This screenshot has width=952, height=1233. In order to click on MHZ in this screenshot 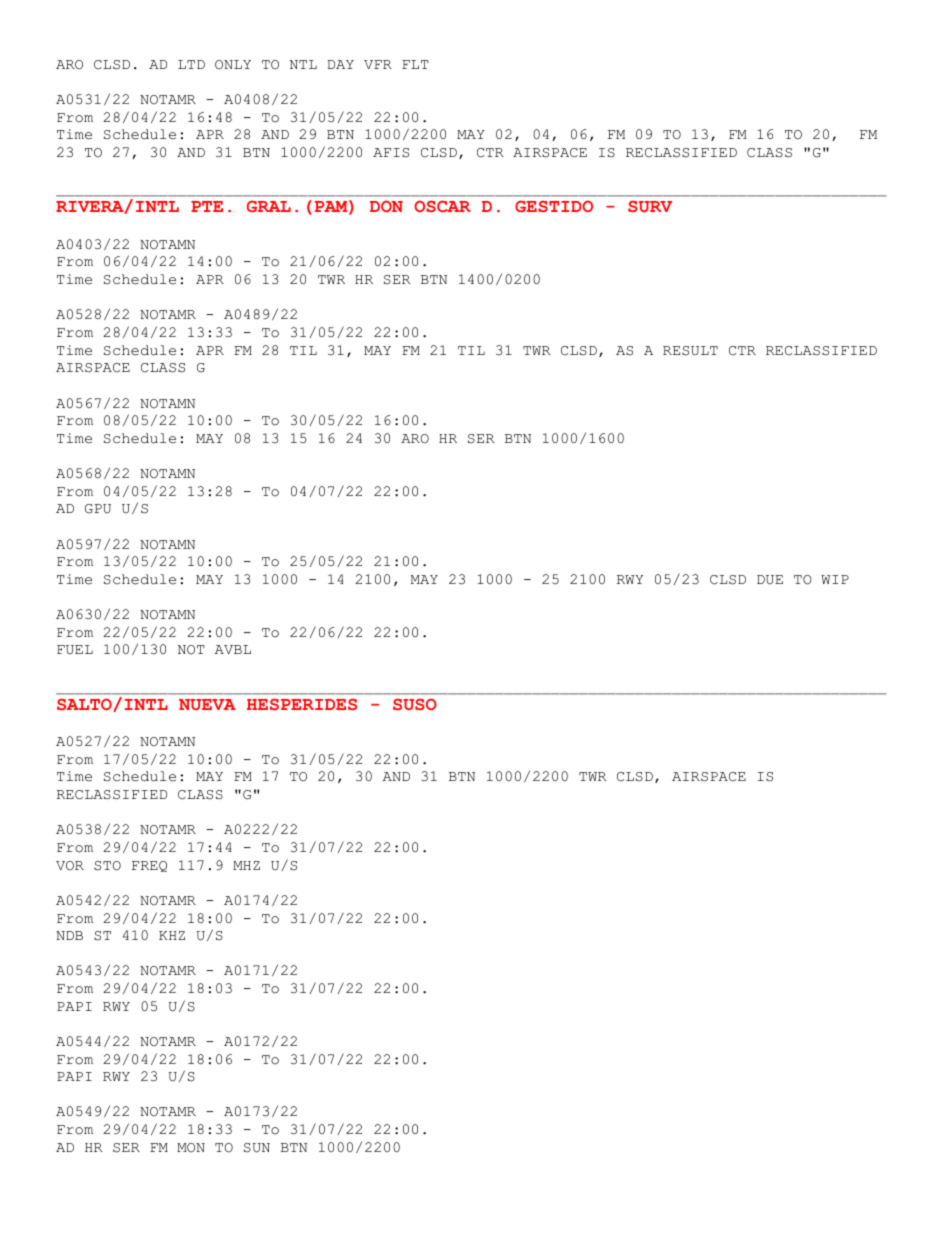, I will do `click(246, 865)`.
